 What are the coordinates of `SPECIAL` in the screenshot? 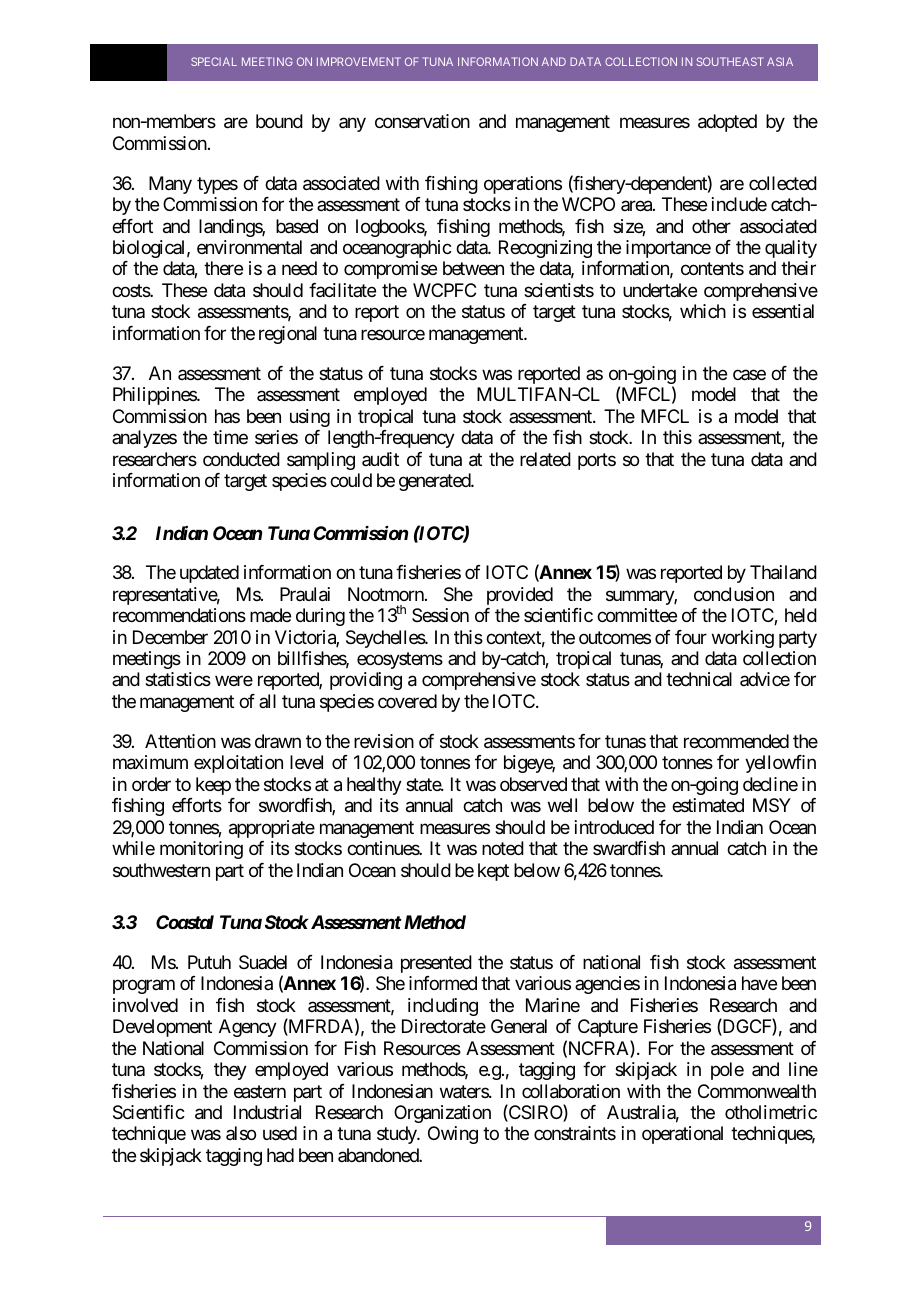 It's located at (214, 61).
